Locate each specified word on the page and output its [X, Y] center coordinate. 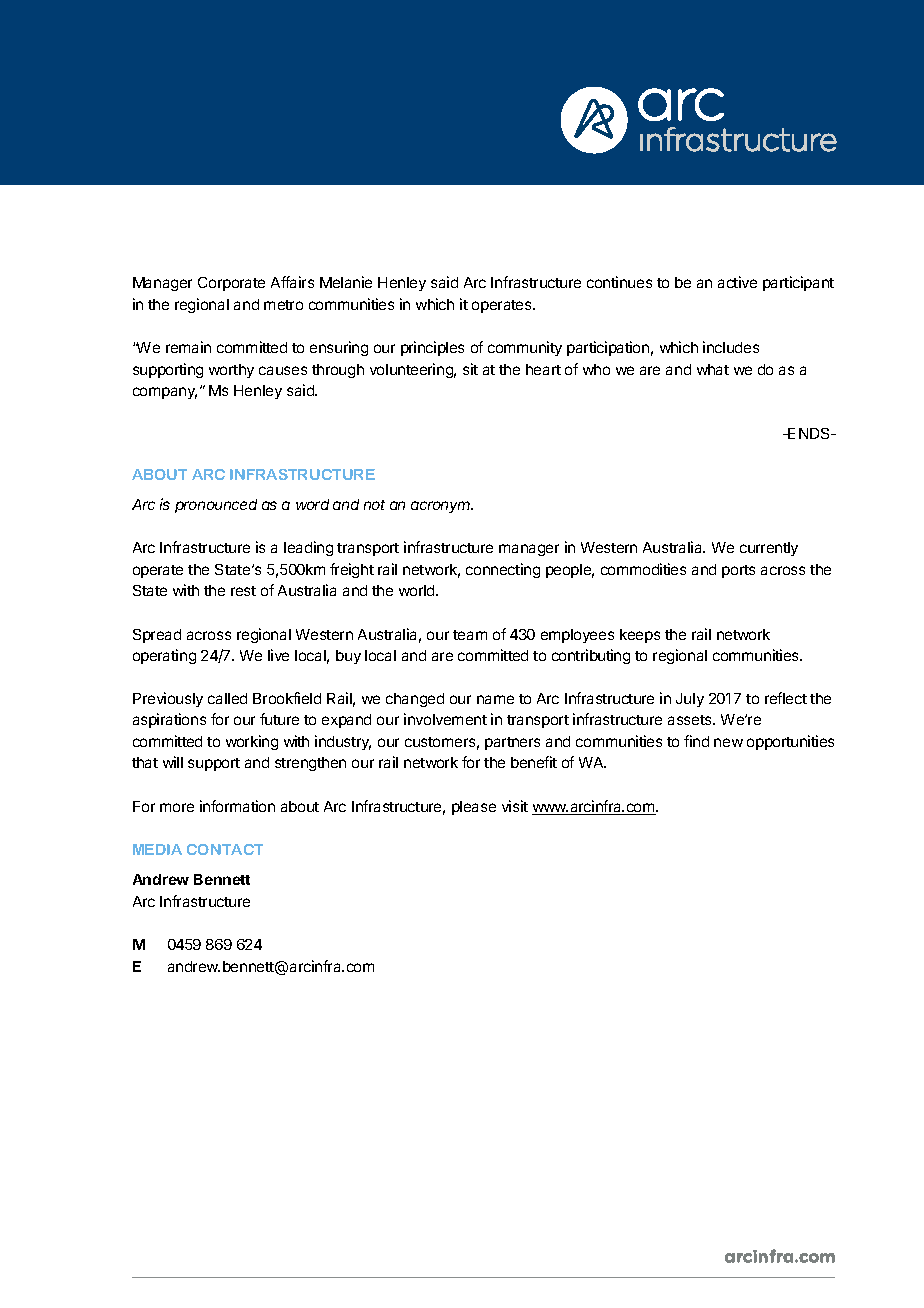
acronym [442, 507]
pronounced [216, 506]
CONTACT [225, 849]
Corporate [231, 284]
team [470, 635]
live [278, 655]
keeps [640, 636]
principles [432, 348]
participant [798, 283]
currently [769, 549]
